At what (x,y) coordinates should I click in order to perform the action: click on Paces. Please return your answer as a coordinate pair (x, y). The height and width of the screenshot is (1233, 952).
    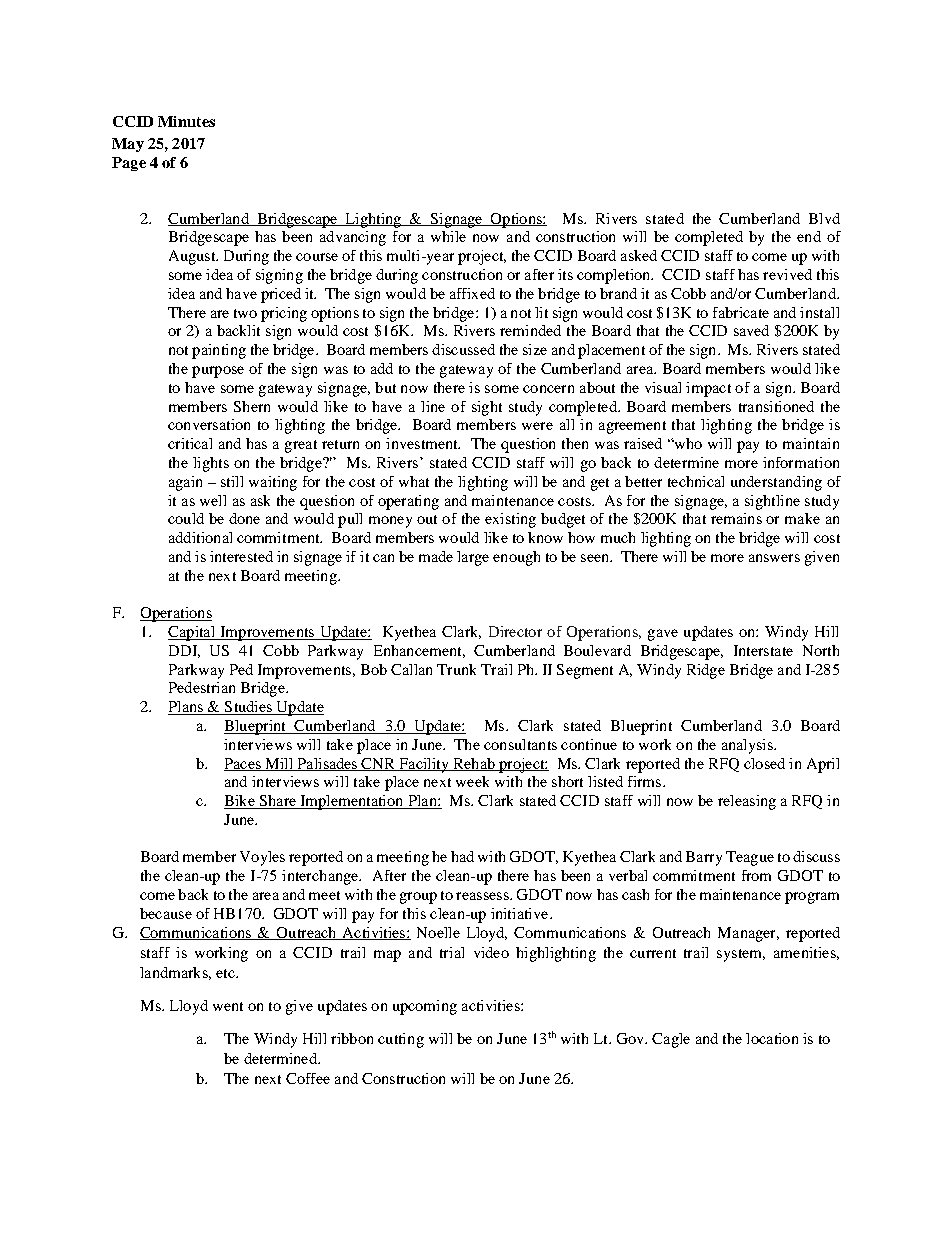
    Looking at the image, I should click on (243, 764).
